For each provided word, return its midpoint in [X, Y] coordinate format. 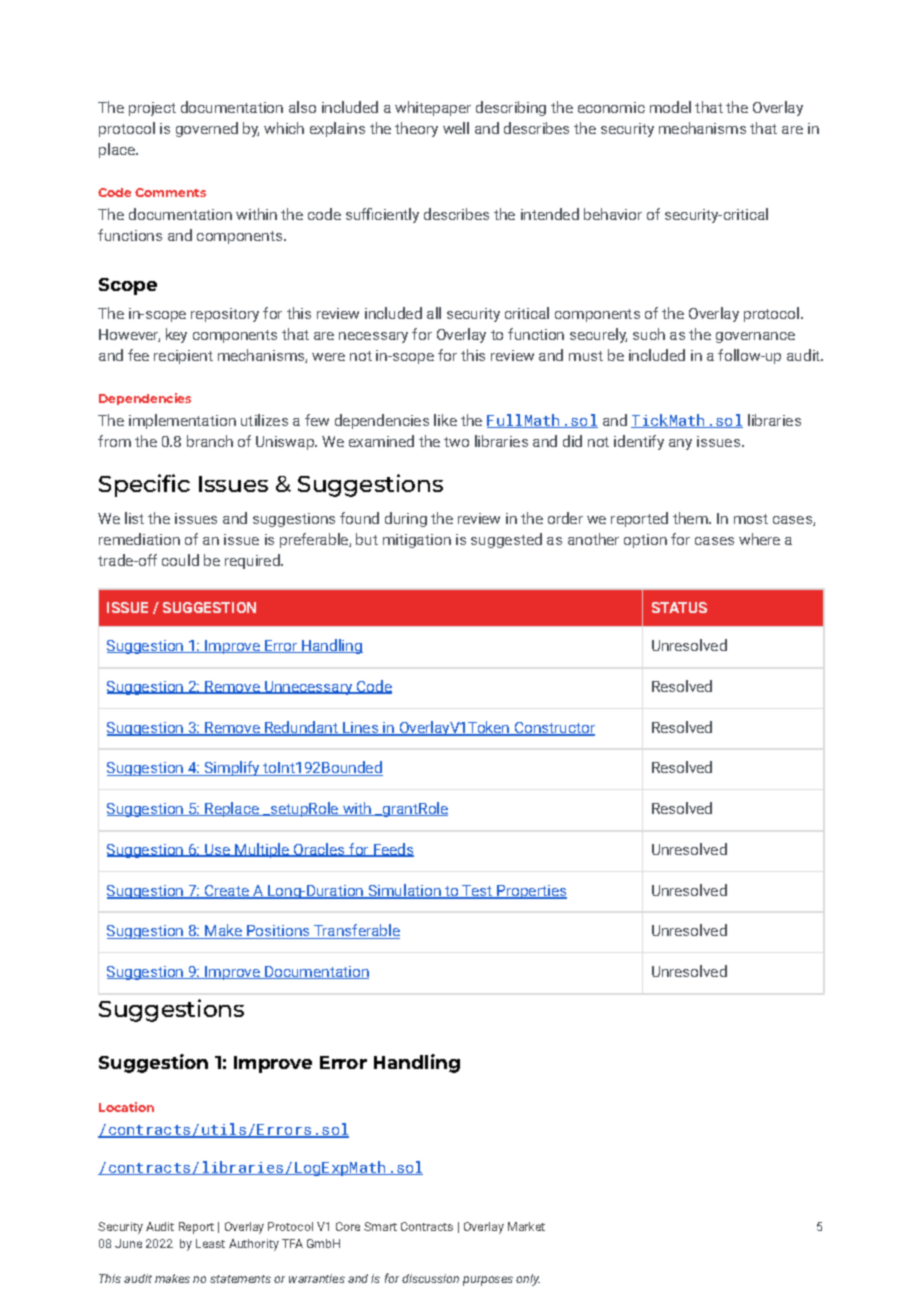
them [691, 518]
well [456, 128]
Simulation [404, 891]
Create [226, 891]
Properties [531, 892]
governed [207, 129]
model [670, 107]
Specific [144, 485]
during [406, 519]
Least [210, 1243]
